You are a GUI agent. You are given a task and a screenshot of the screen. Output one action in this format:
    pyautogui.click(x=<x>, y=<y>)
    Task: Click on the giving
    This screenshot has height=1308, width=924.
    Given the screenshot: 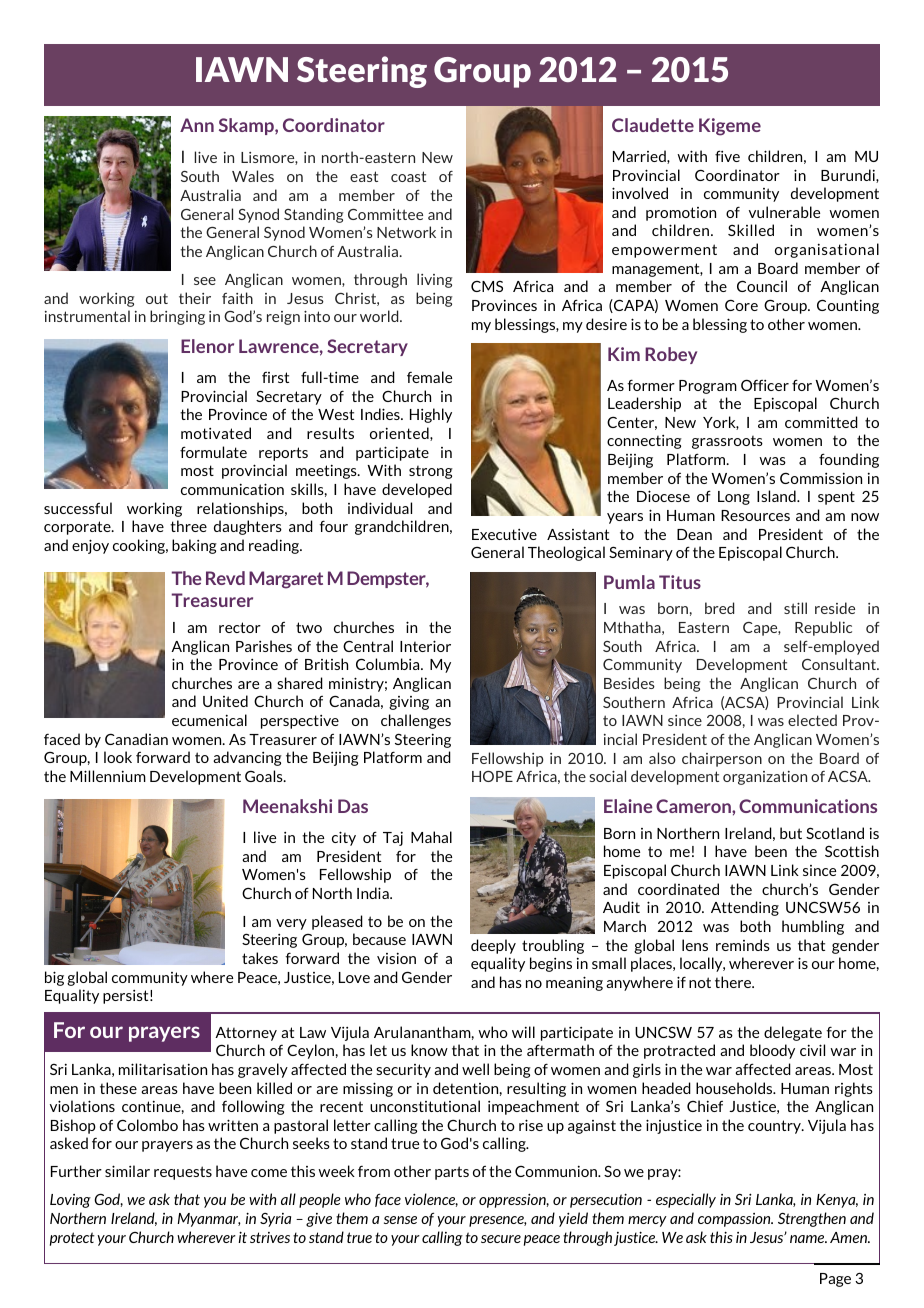 What is the action you would take?
    pyautogui.click(x=409, y=703)
